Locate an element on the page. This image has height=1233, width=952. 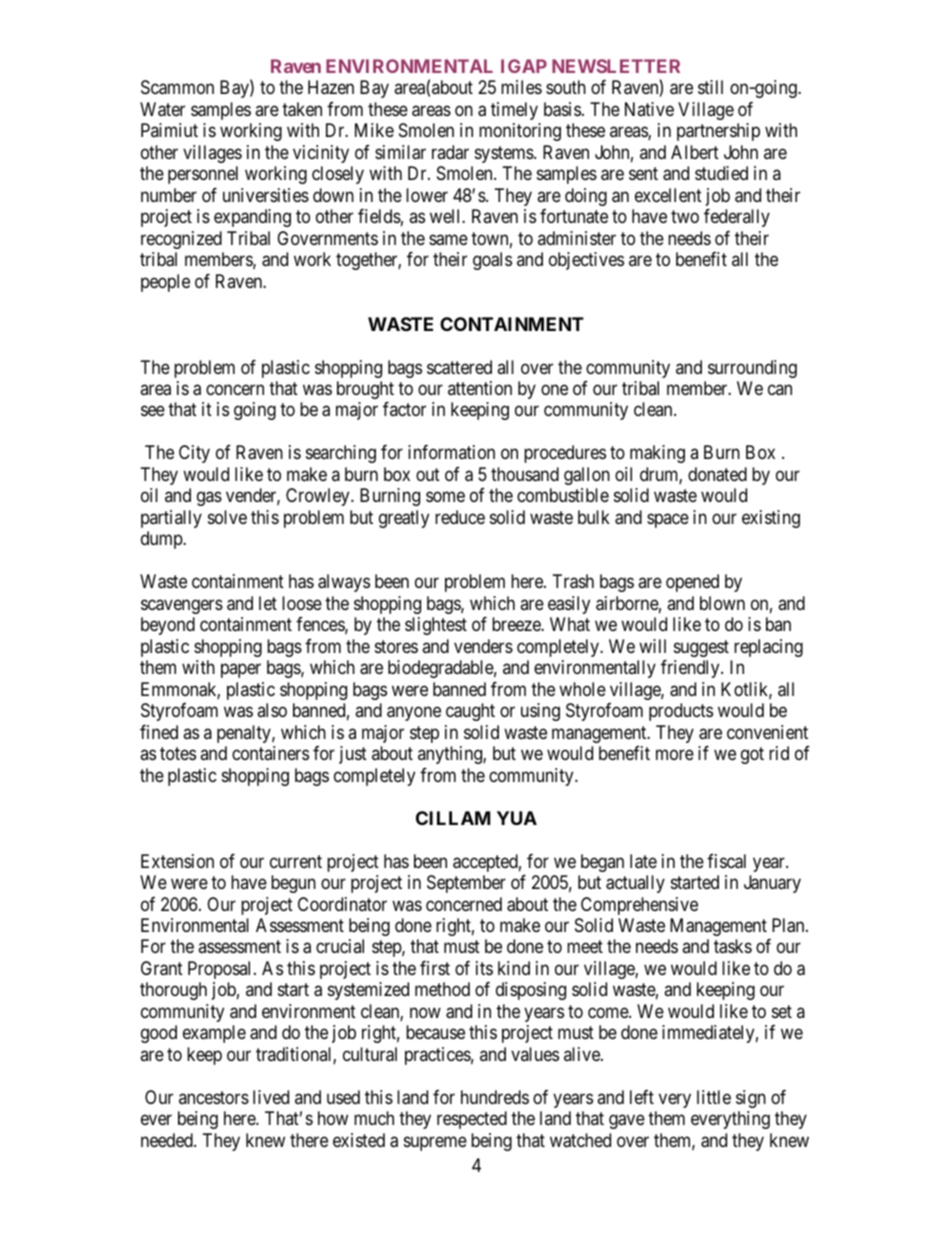
donated is located at coordinates (717, 474).
